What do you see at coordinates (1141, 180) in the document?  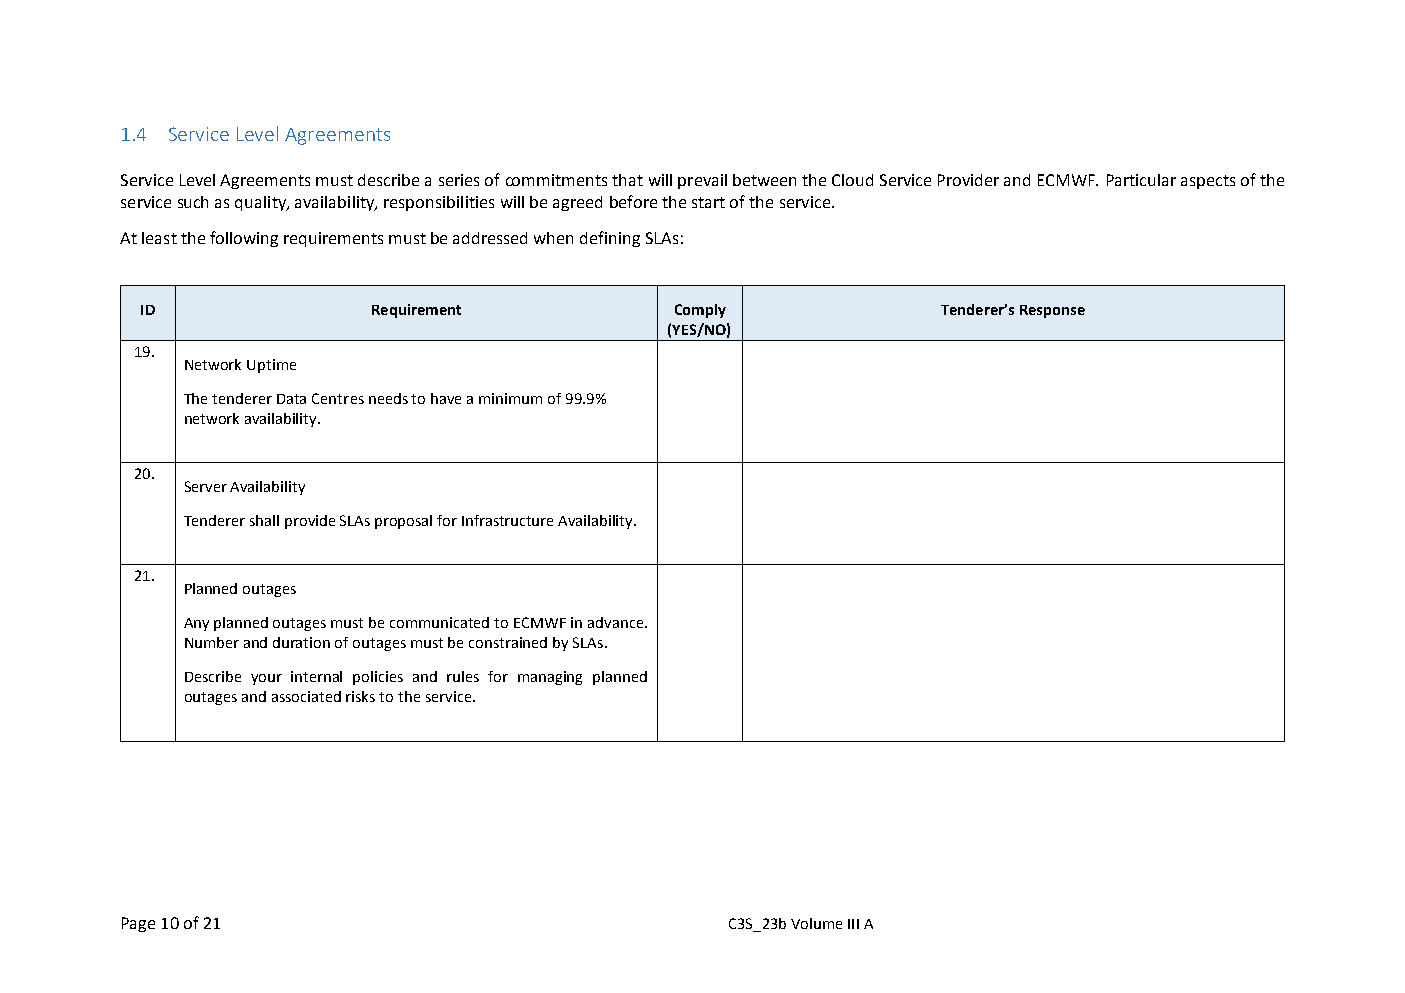 I see `Particular` at bounding box center [1141, 180].
